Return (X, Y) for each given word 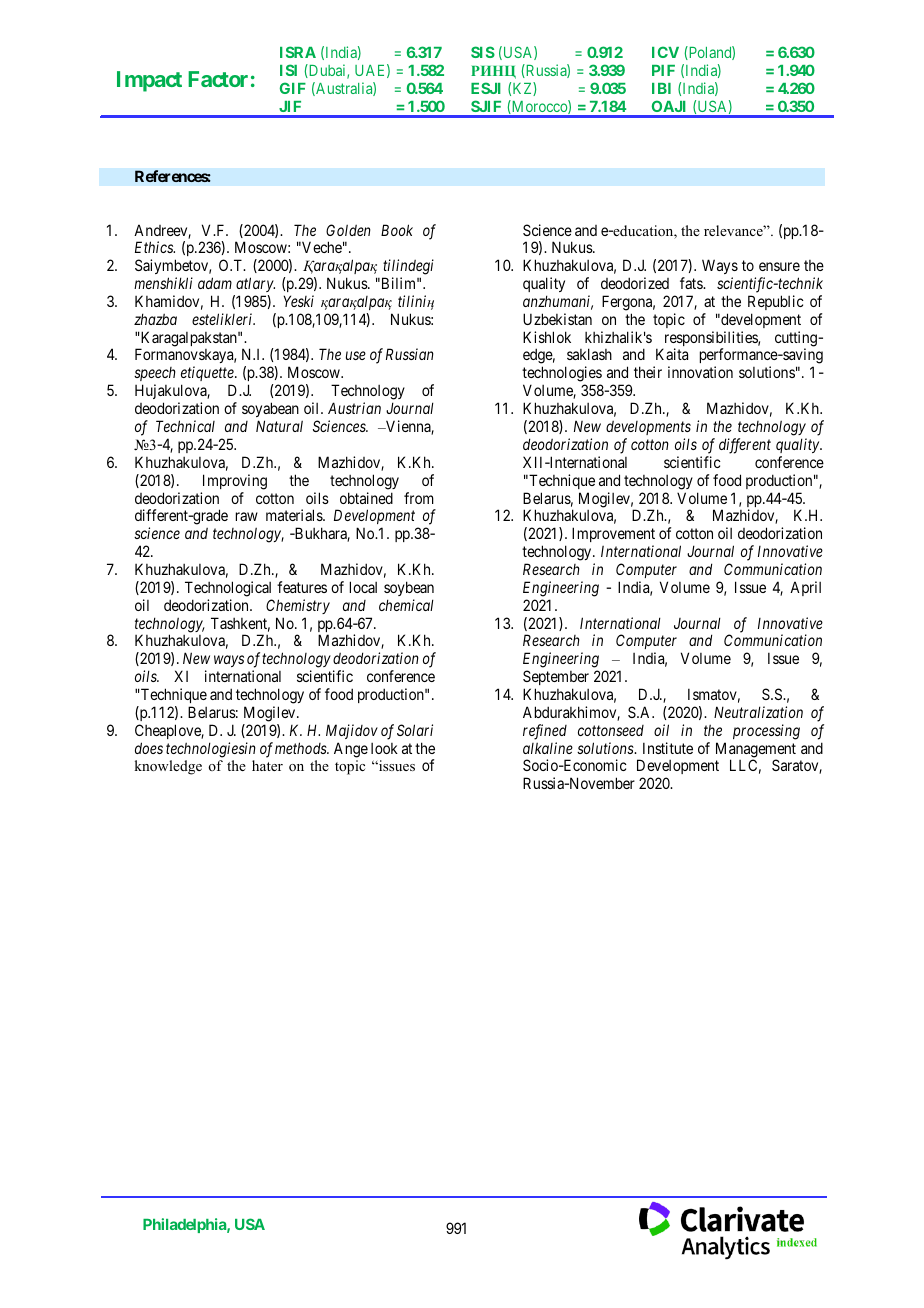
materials (295, 515)
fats (692, 283)
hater (267, 765)
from (419, 498)
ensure (779, 266)
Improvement (613, 536)
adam (215, 283)
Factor (218, 79)
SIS (483, 52)
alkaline (548, 748)
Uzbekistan (557, 319)
